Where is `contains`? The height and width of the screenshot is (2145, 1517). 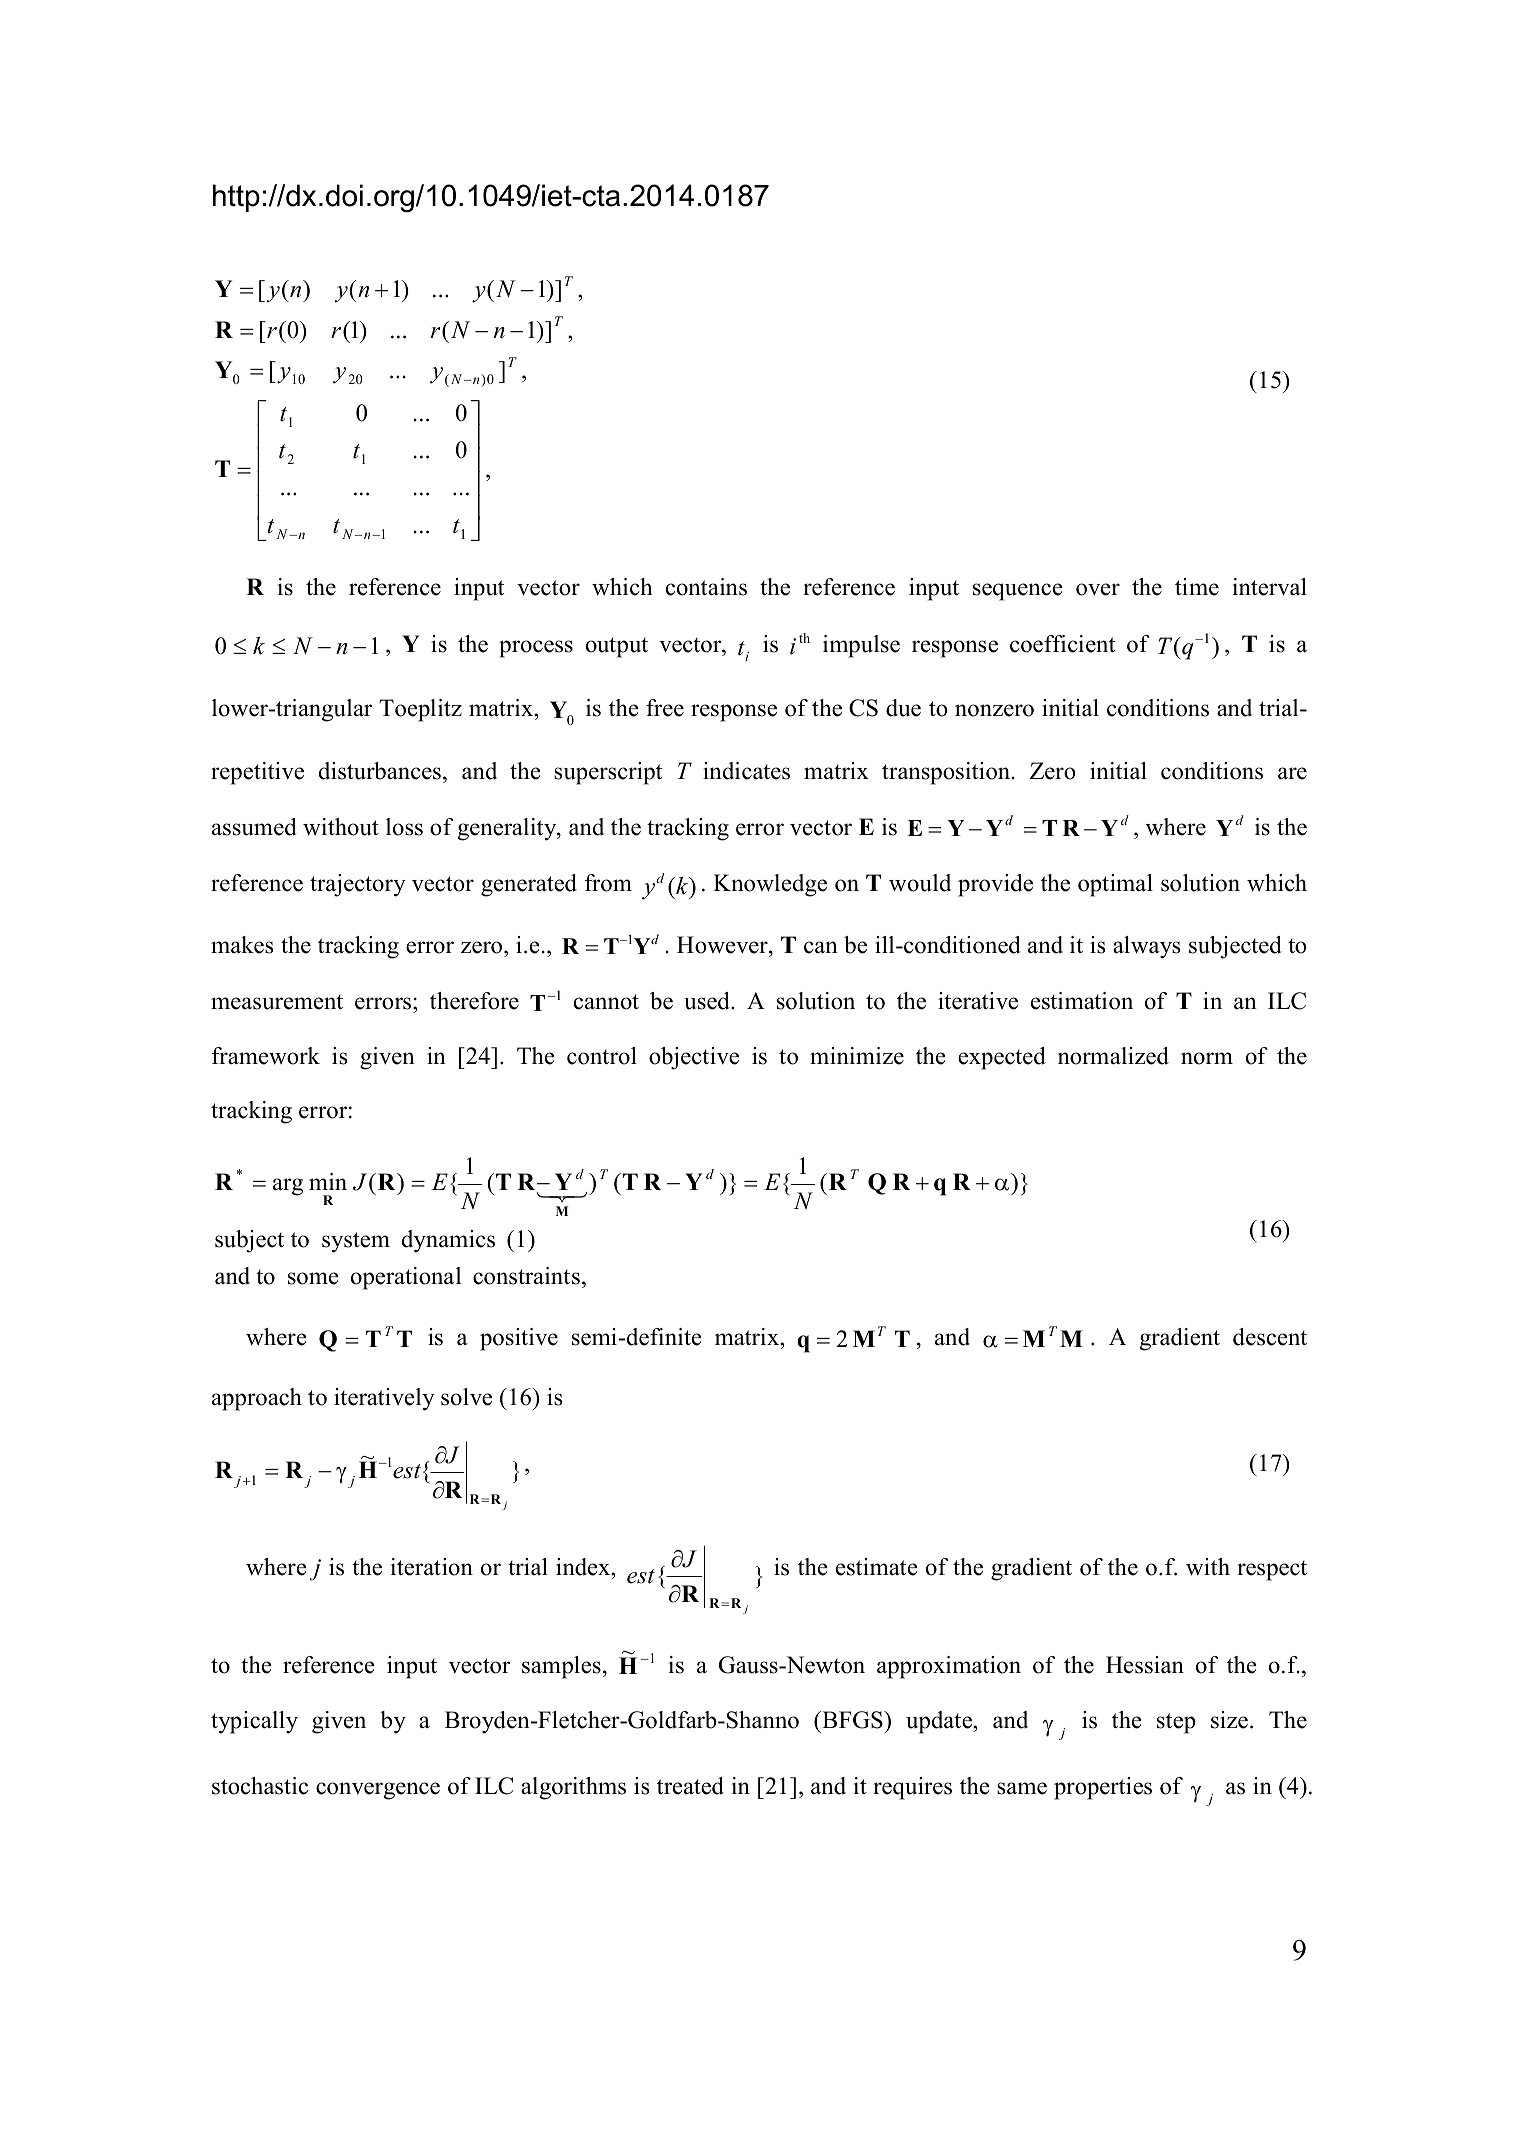 contains is located at coordinates (706, 587).
